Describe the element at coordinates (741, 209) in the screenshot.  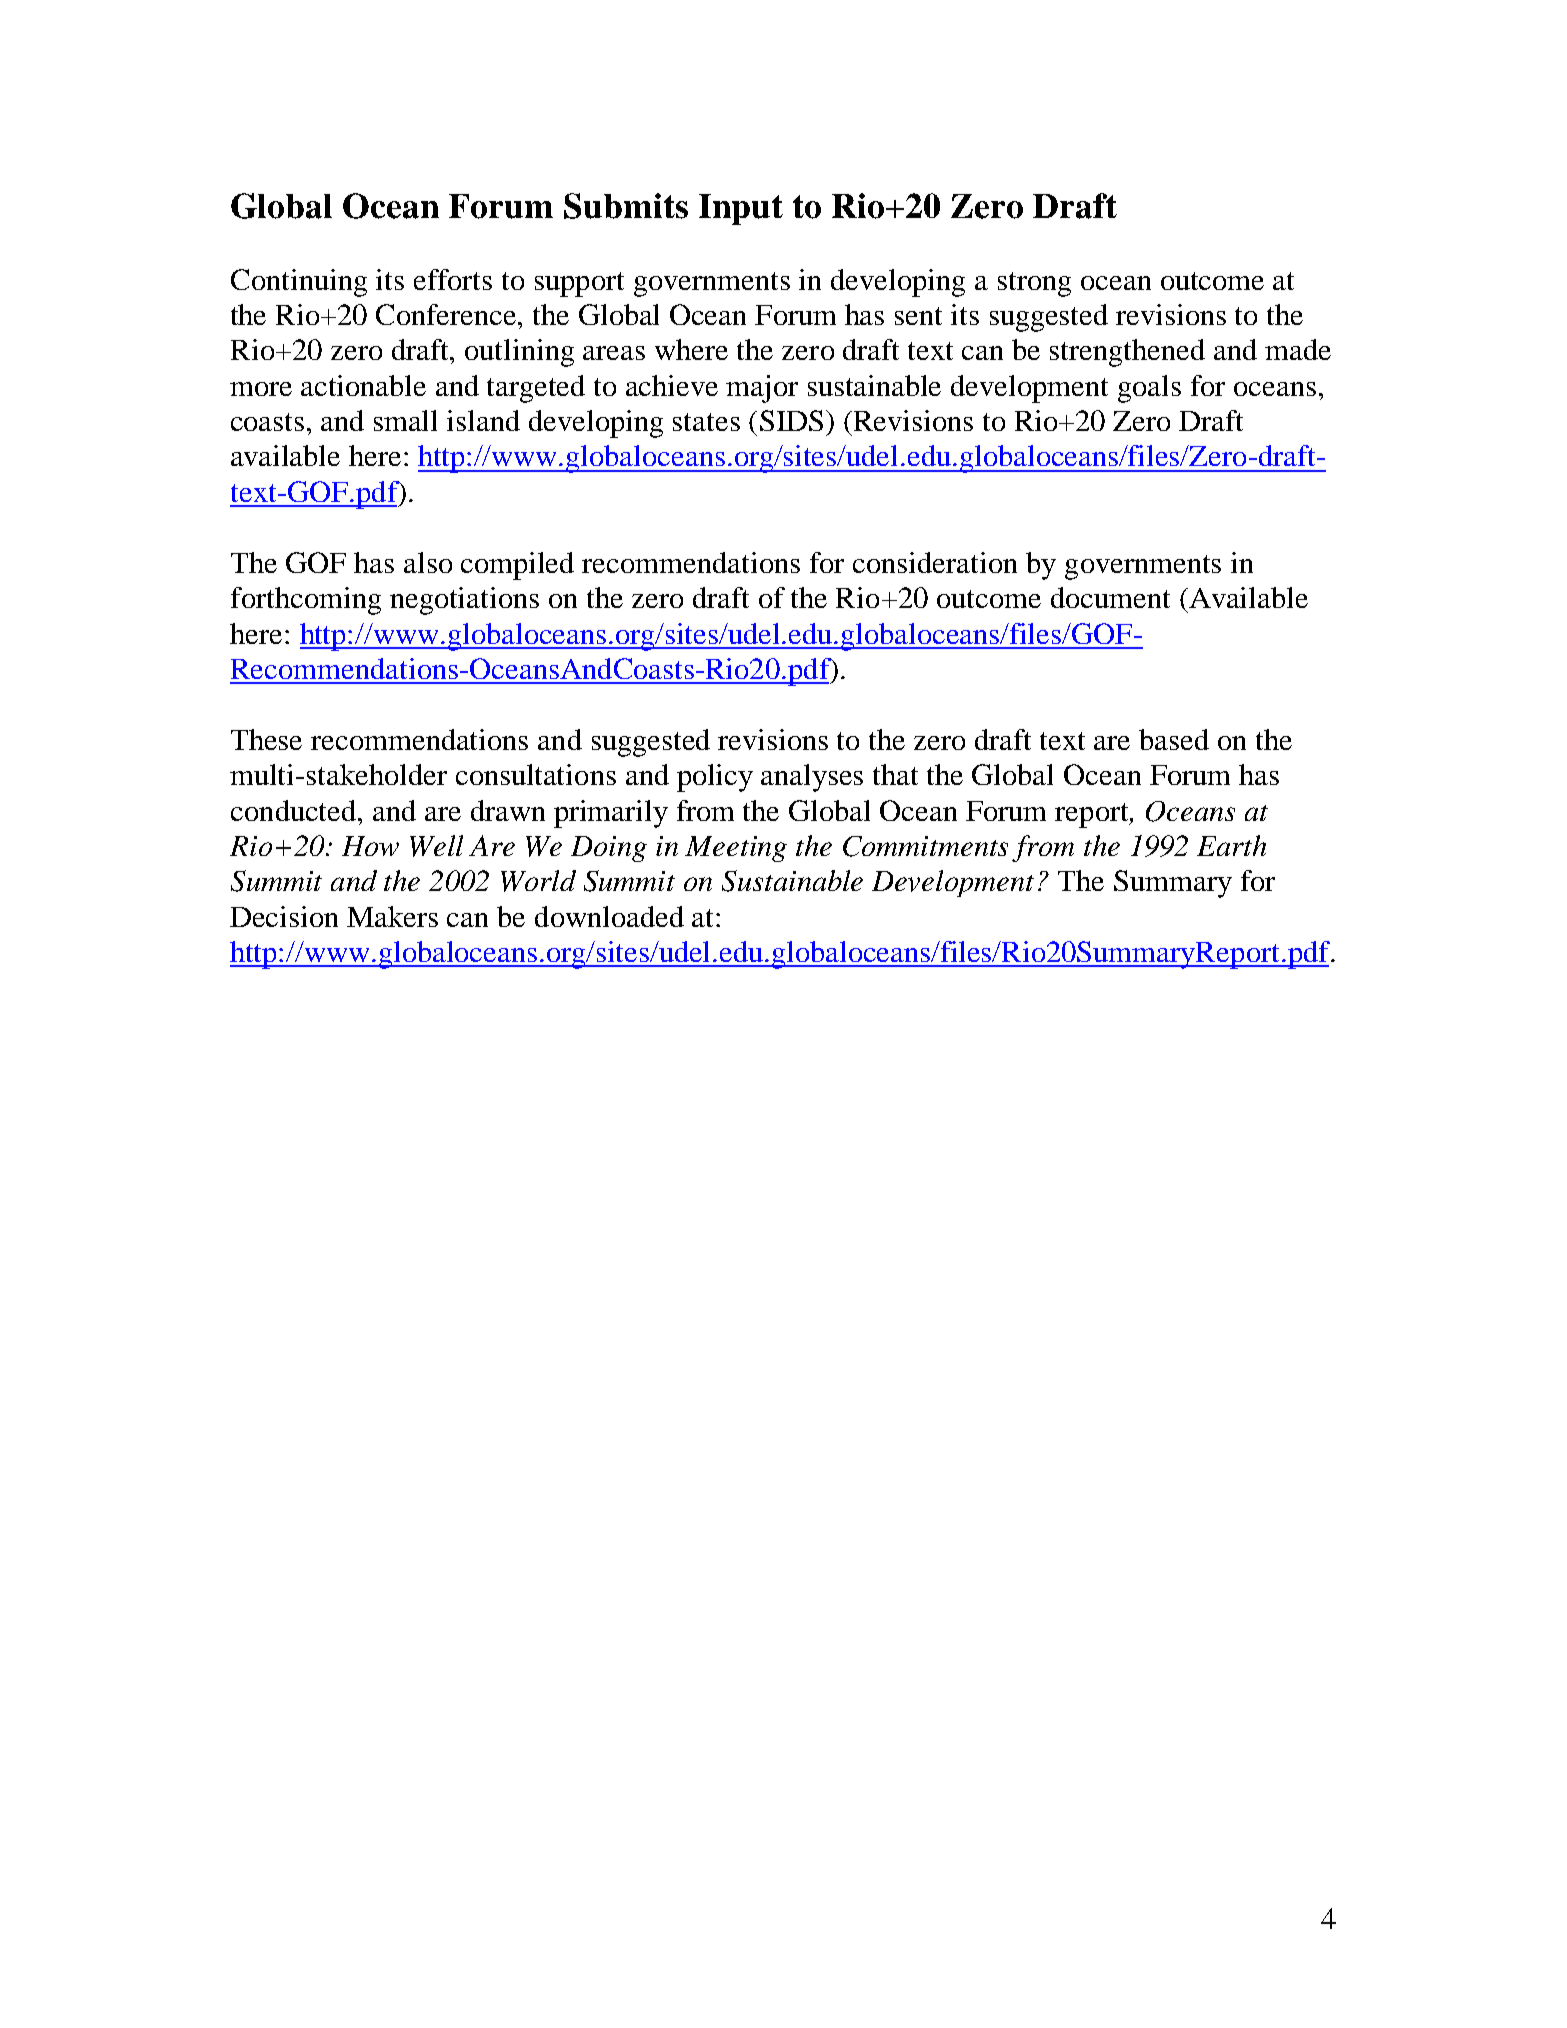
I see `Input` at that location.
